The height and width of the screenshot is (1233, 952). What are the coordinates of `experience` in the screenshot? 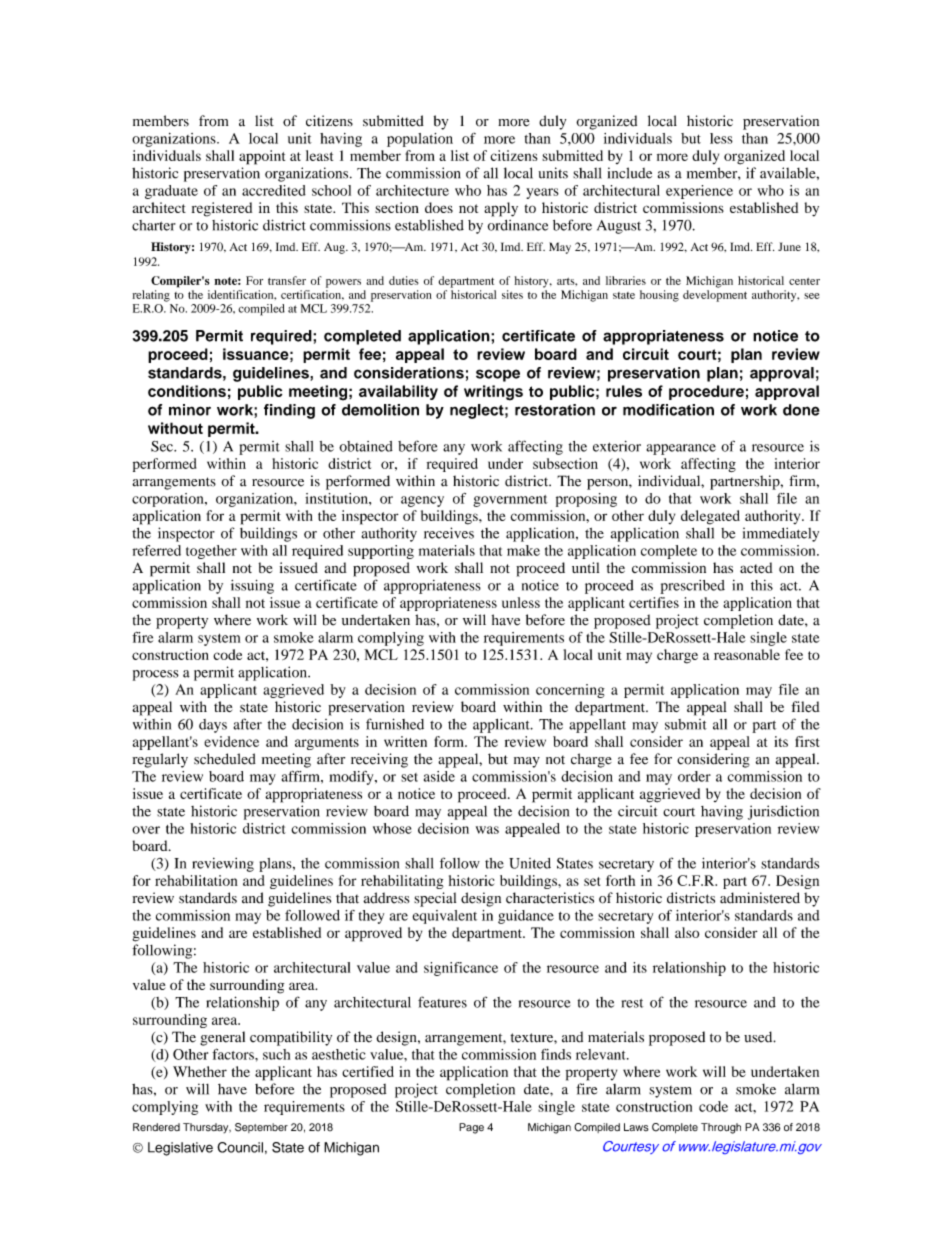 It's located at (699, 192).
